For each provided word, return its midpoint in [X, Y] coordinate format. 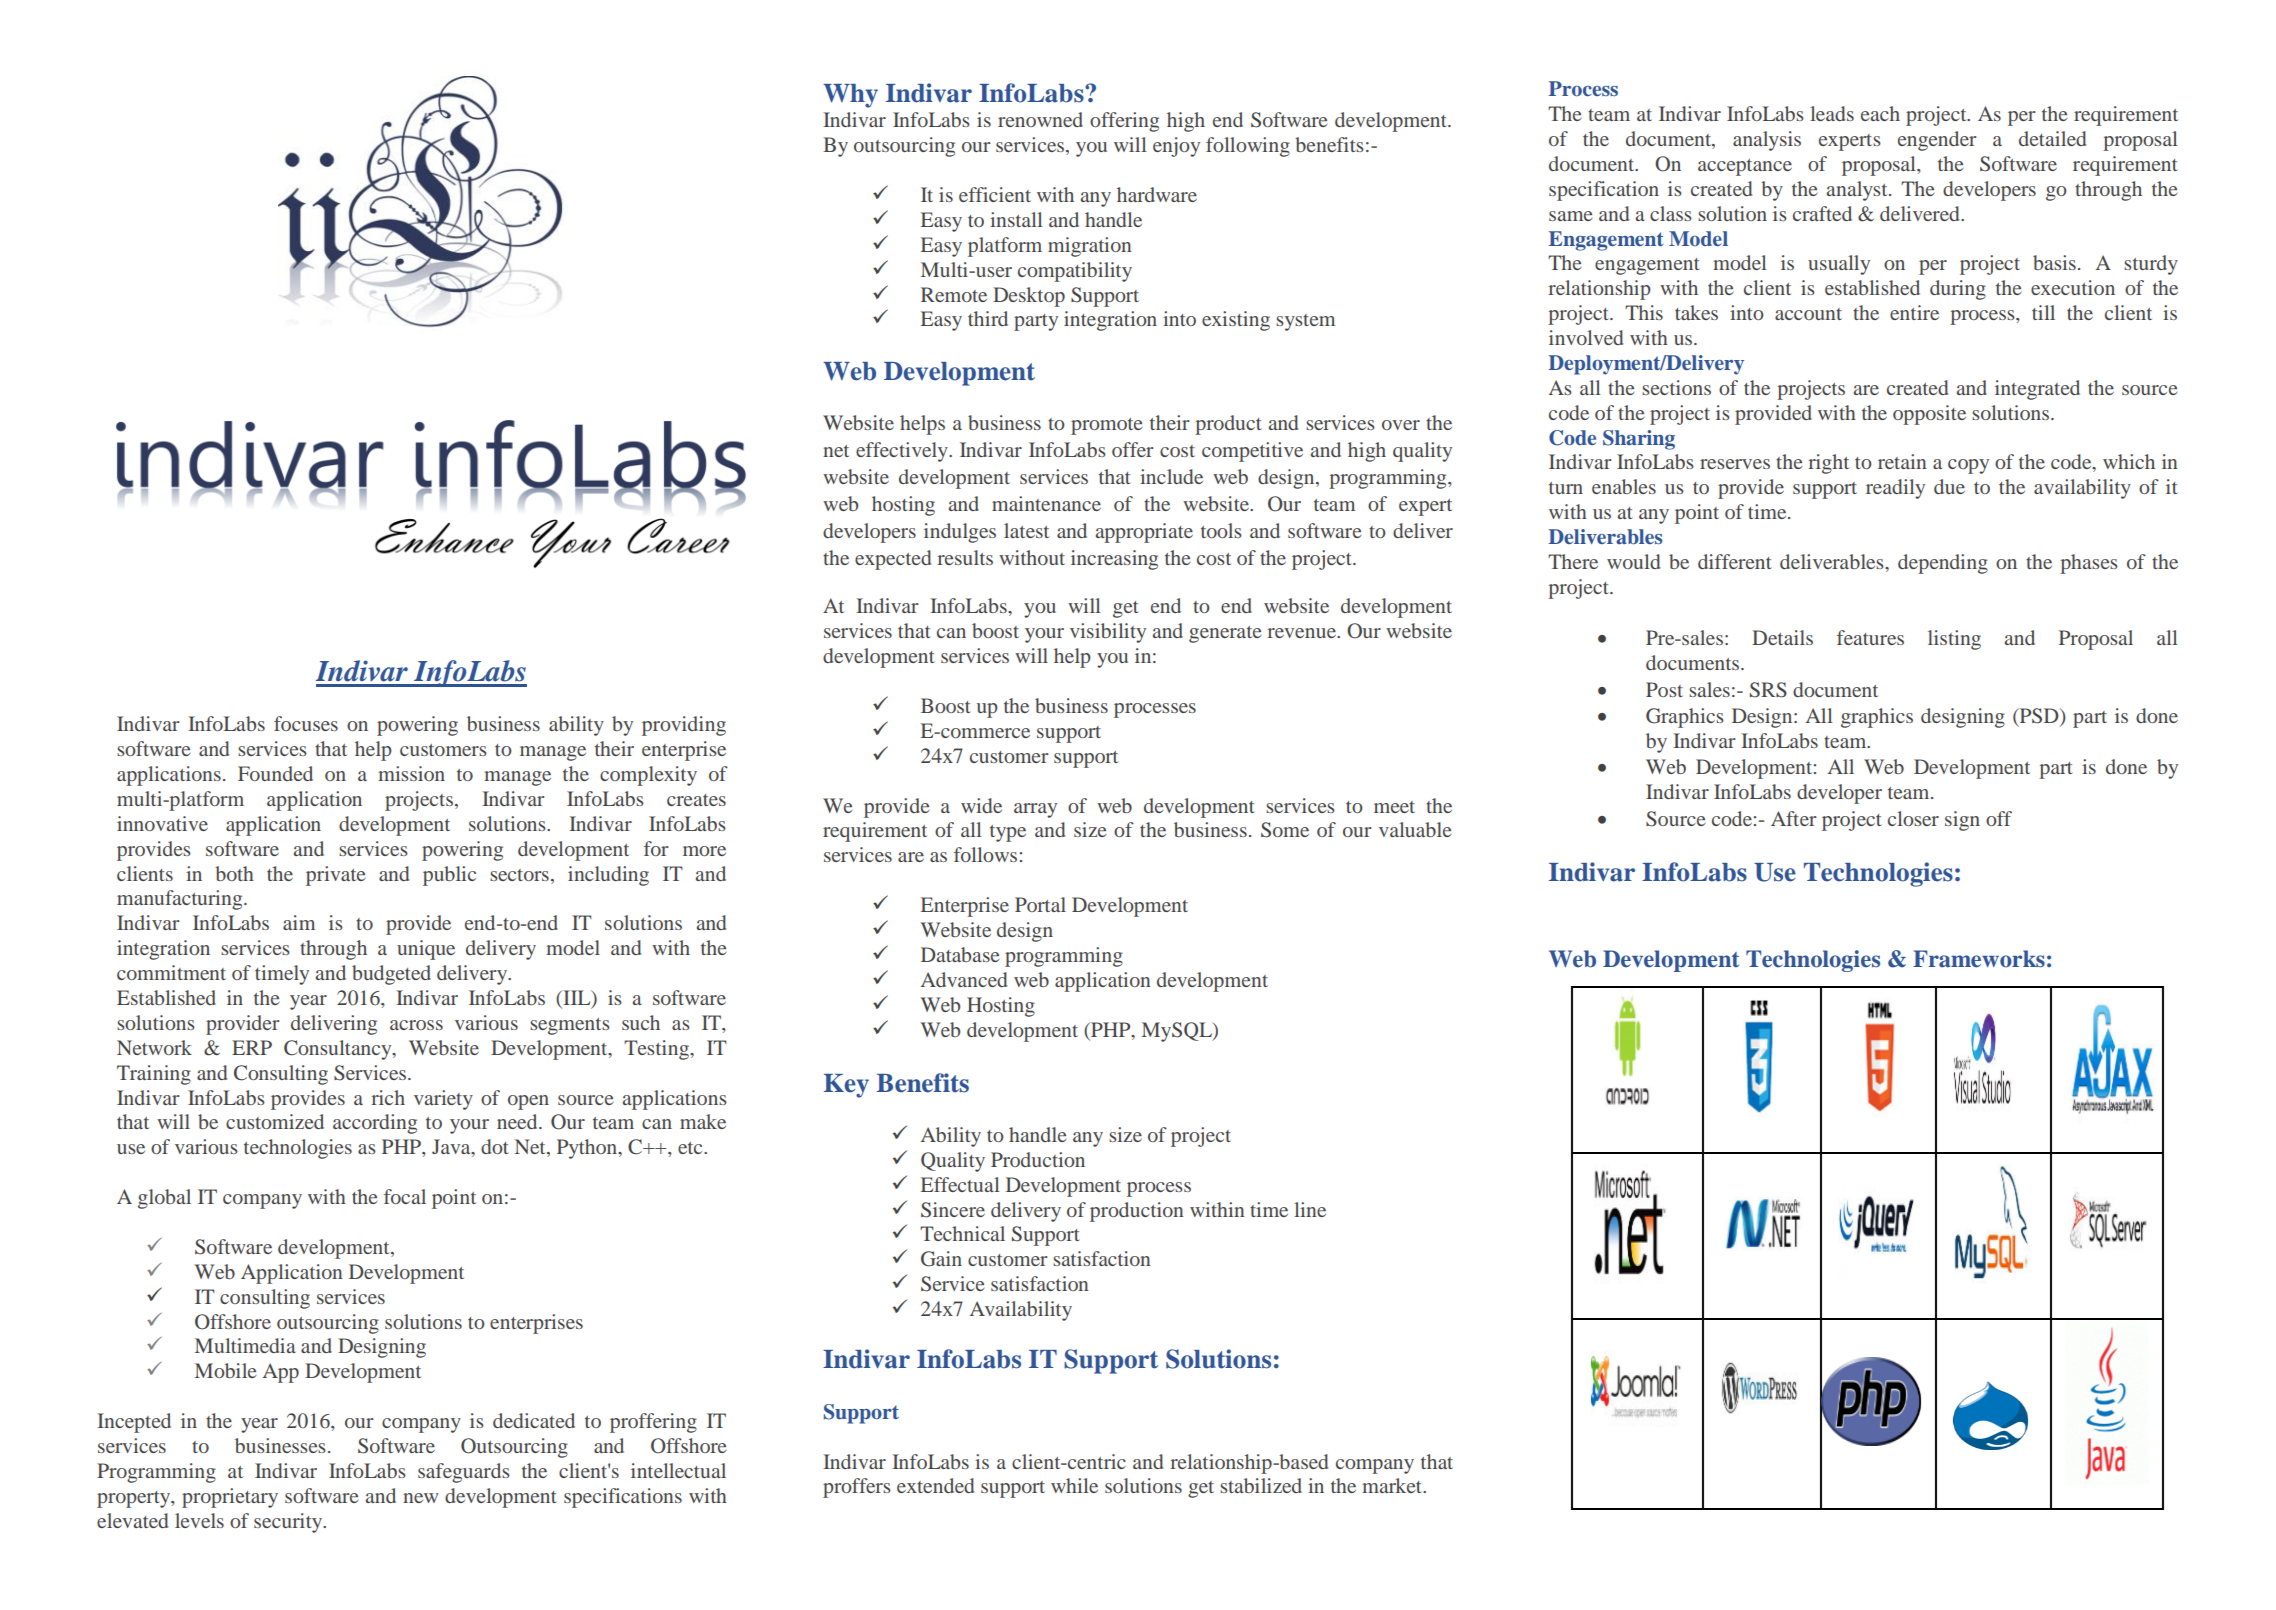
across [416, 1025]
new [421, 1498]
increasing [1114, 560]
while [1074, 1485]
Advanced [964, 979]
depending [1943, 564]
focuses [306, 723]
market [1393, 1485]
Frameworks [1979, 959]
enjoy [1176, 147]
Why [850, 96]
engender [1937, 141]
